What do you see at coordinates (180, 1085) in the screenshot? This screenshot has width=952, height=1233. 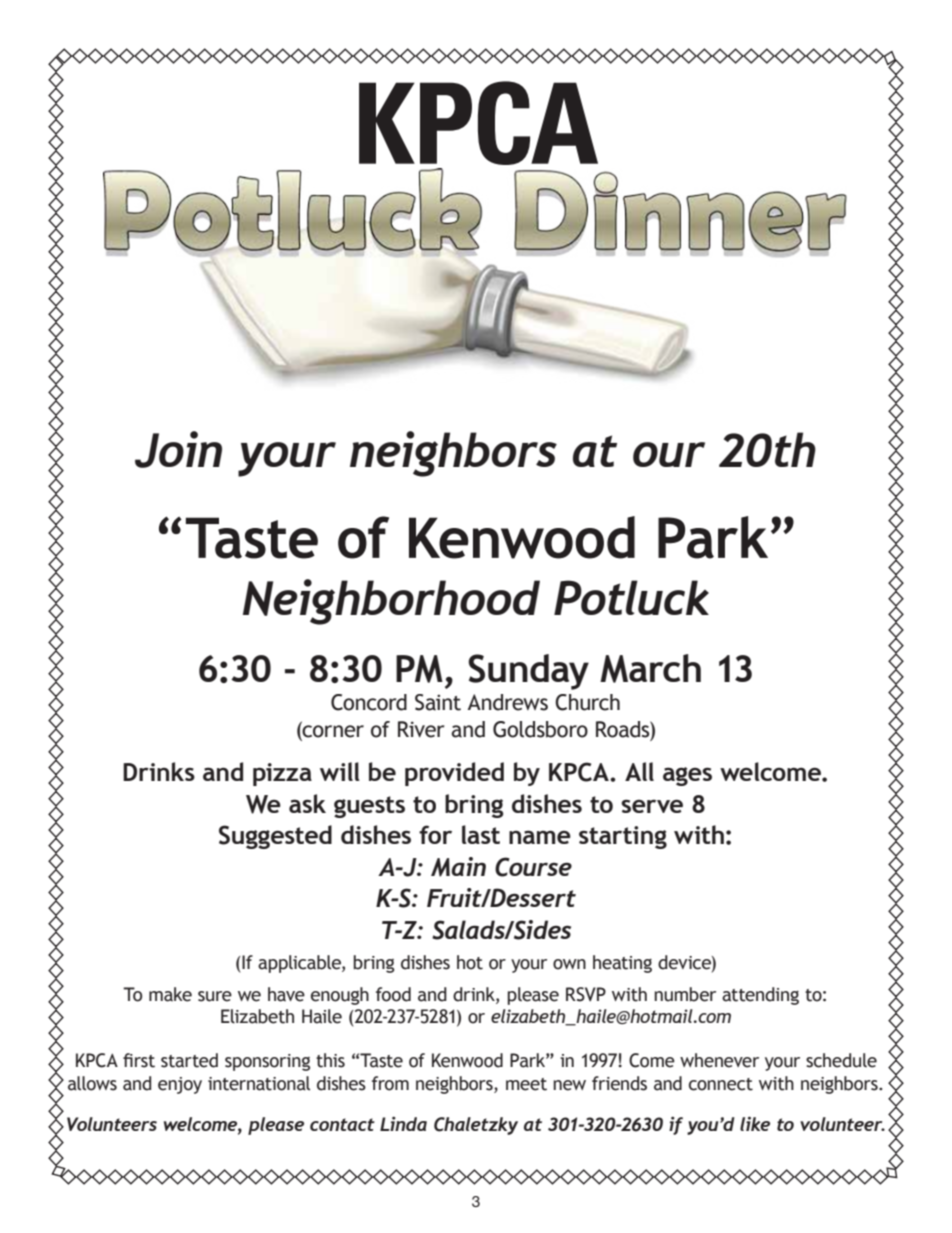 I see `enjoy` at bounding box center [180, 1085].
